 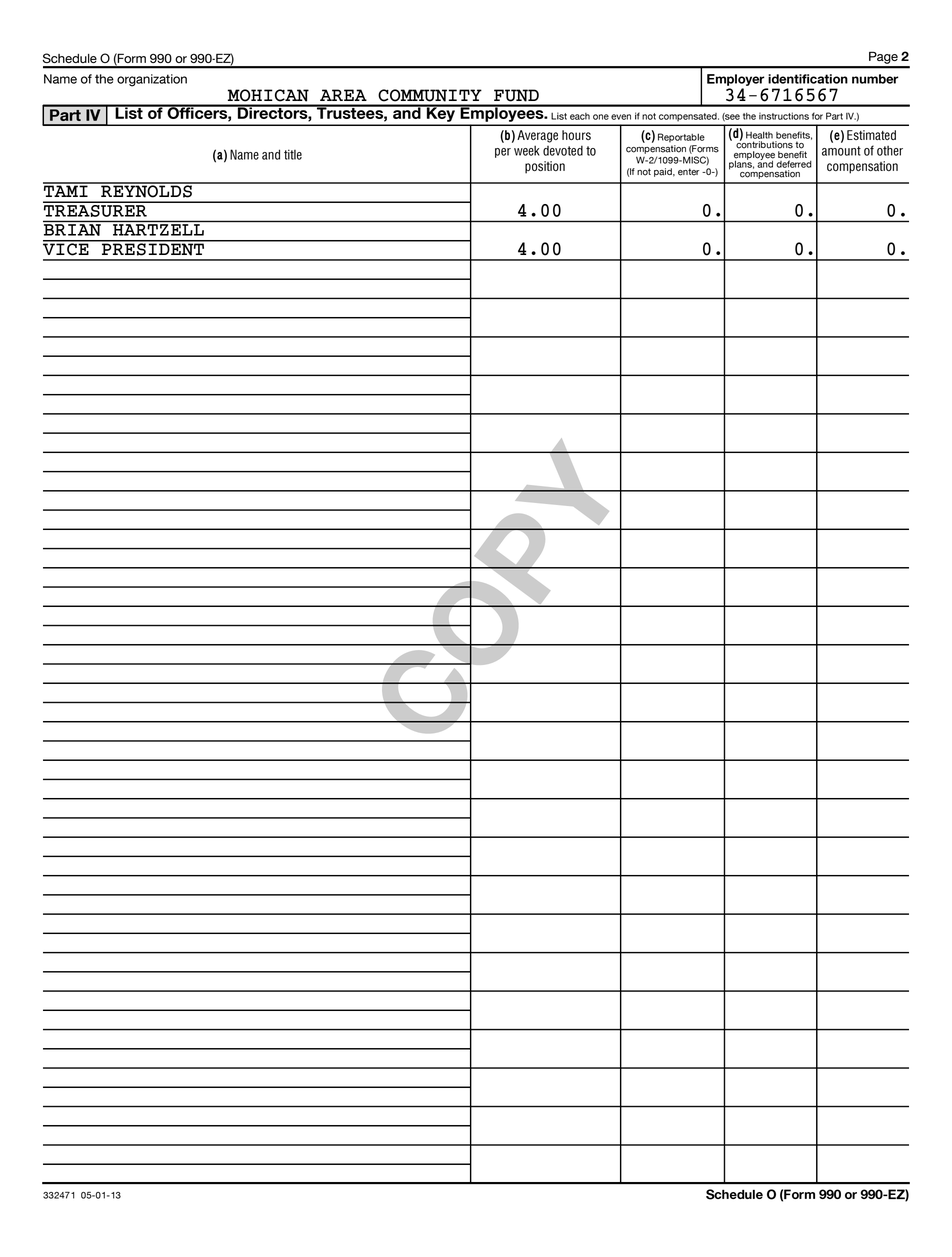 What do you see at coordinates (784, 116) in the page?
I see `instructions` at bounding box center [784, 116].
